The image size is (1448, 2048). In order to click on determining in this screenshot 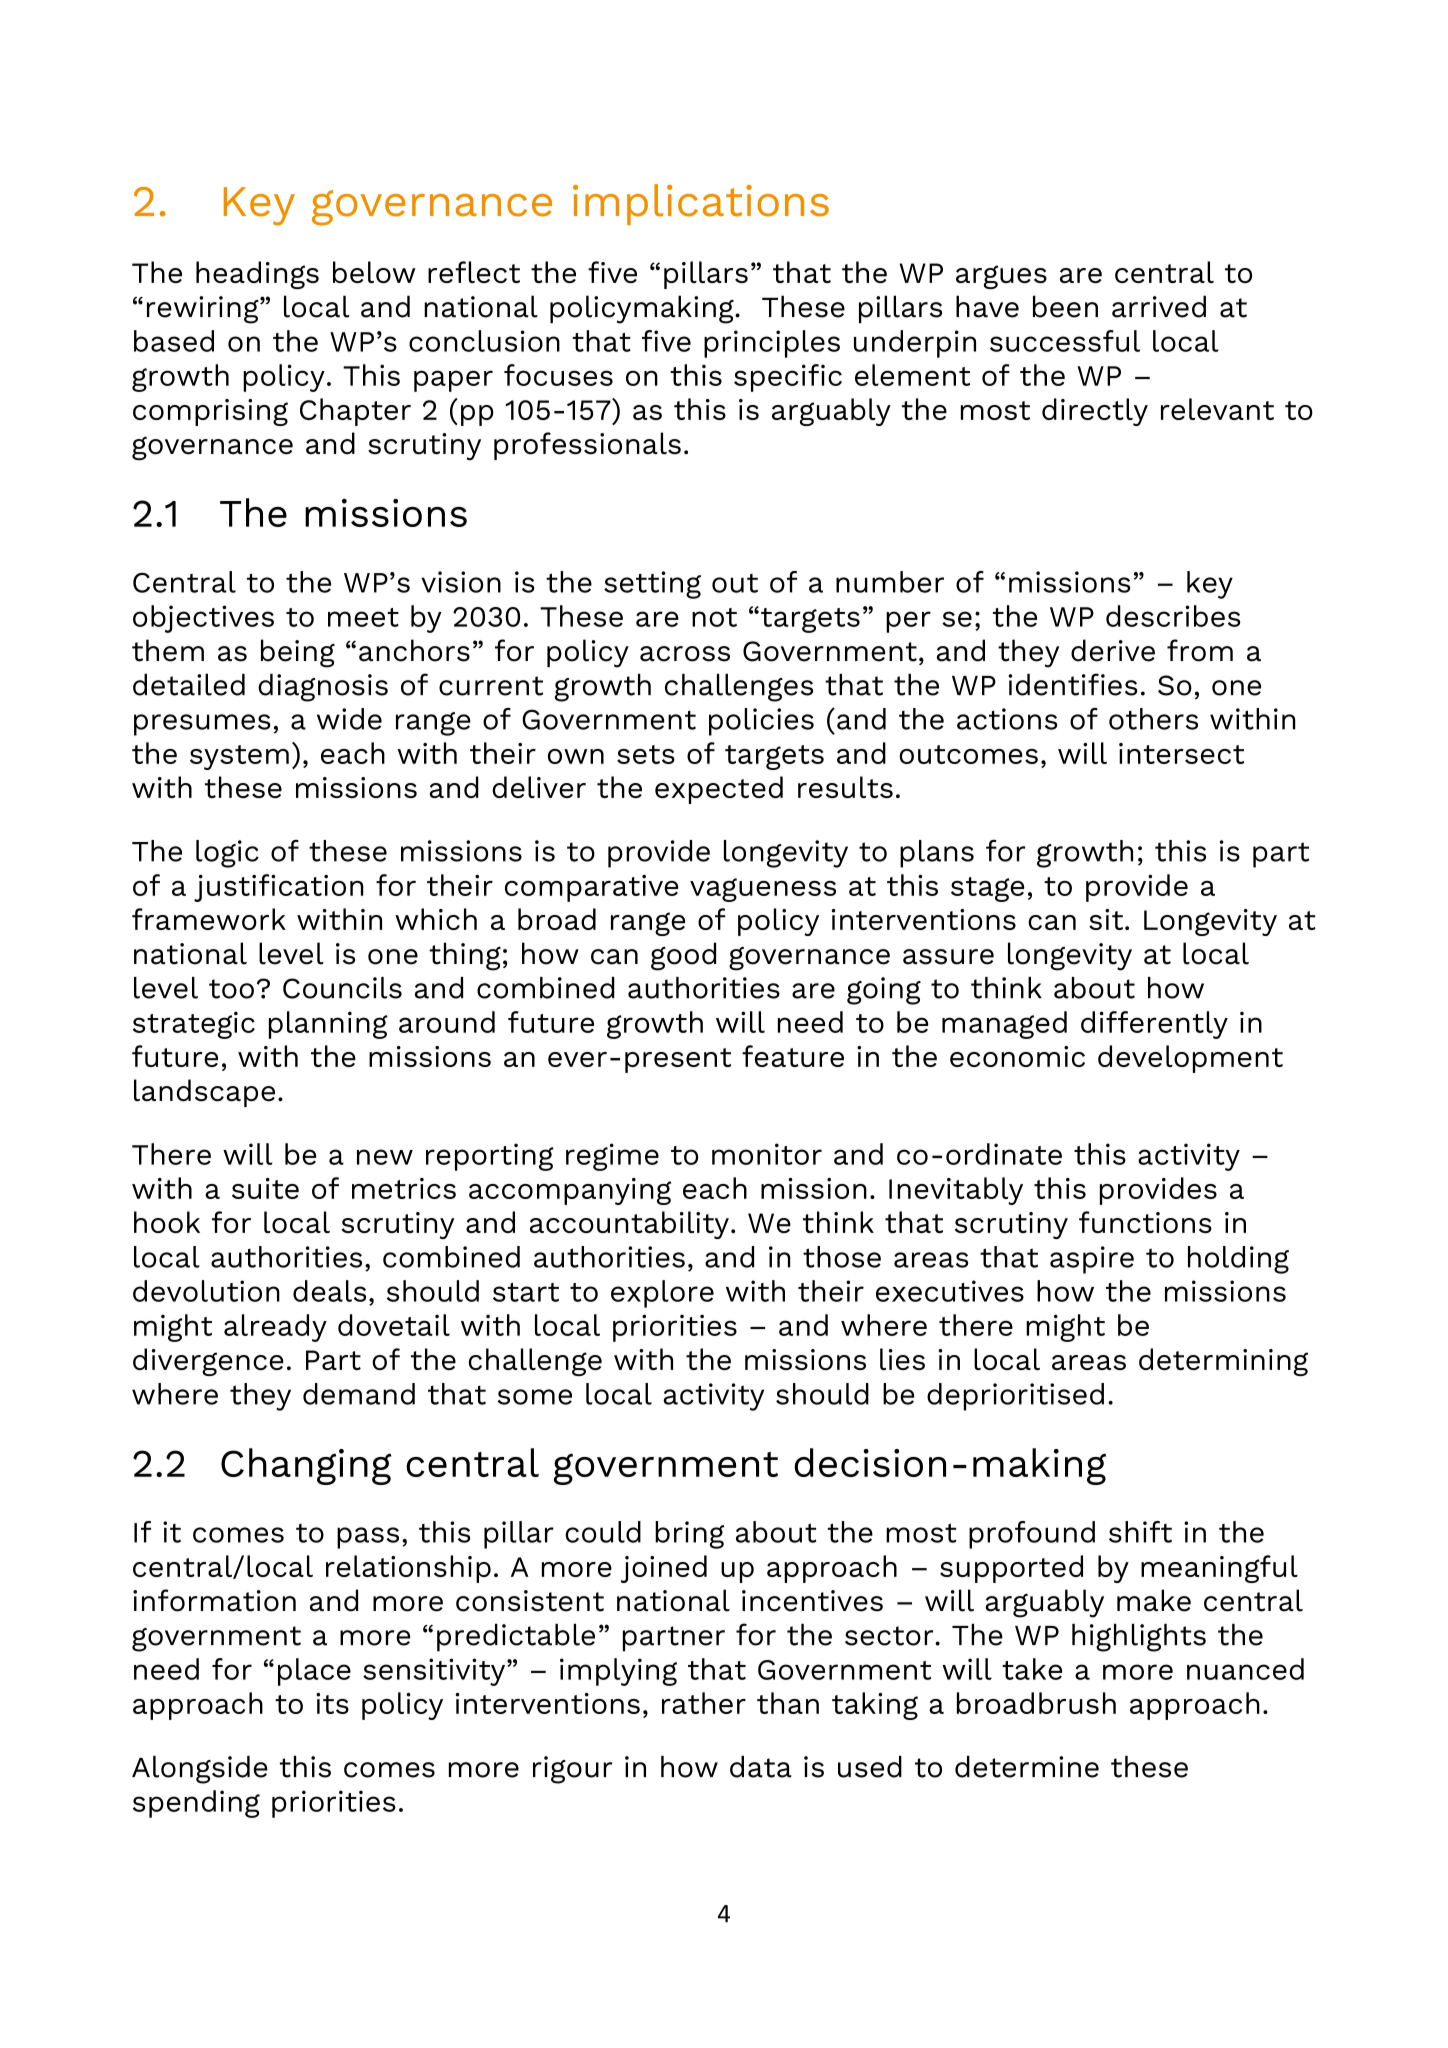, I will do `click(1223, 1362)`.
